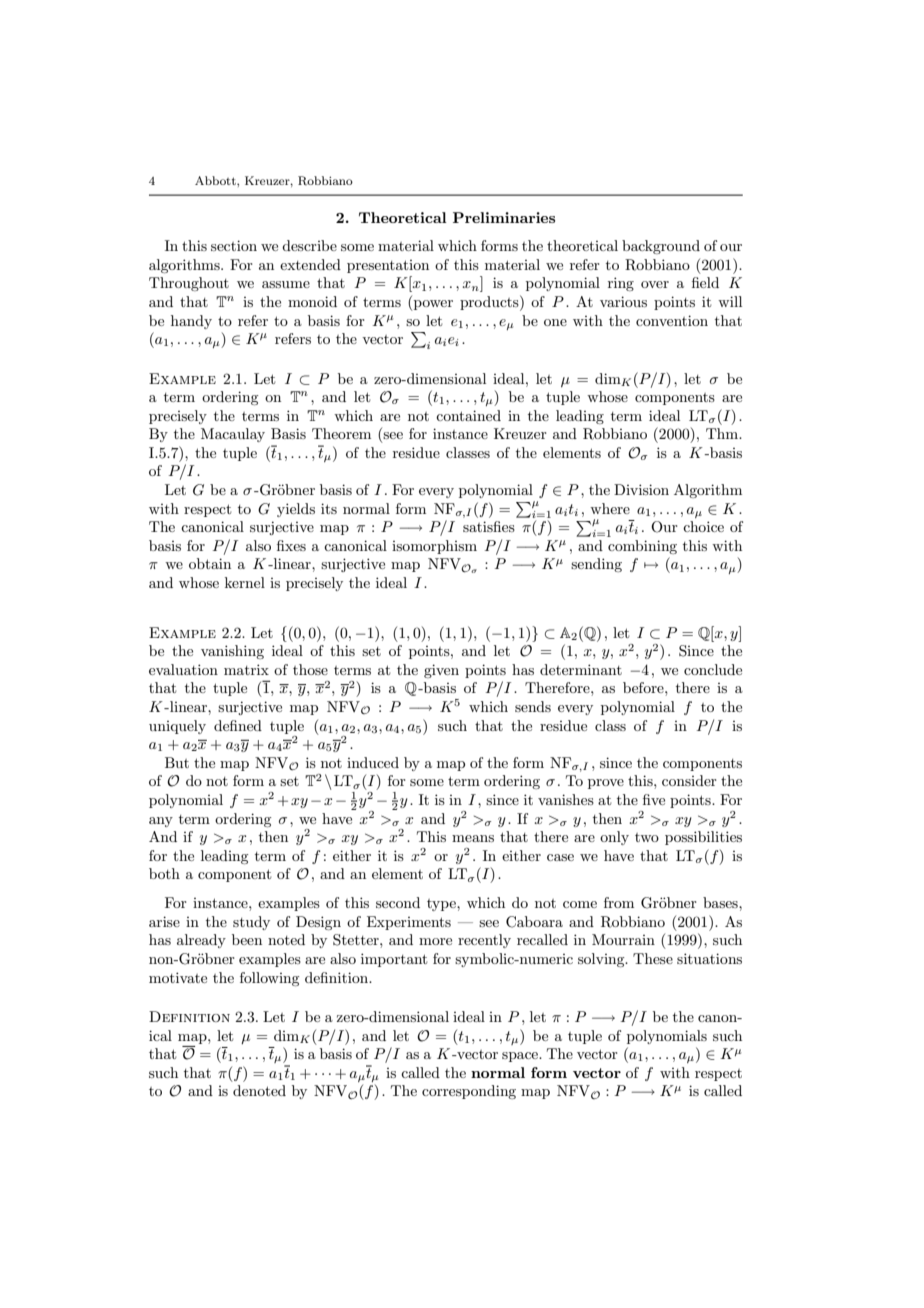 The height and width of the screenshot is (1308, 924). Describe the element at coordinates (713, 669) in the screenshot. I see `conclude` at that location.
